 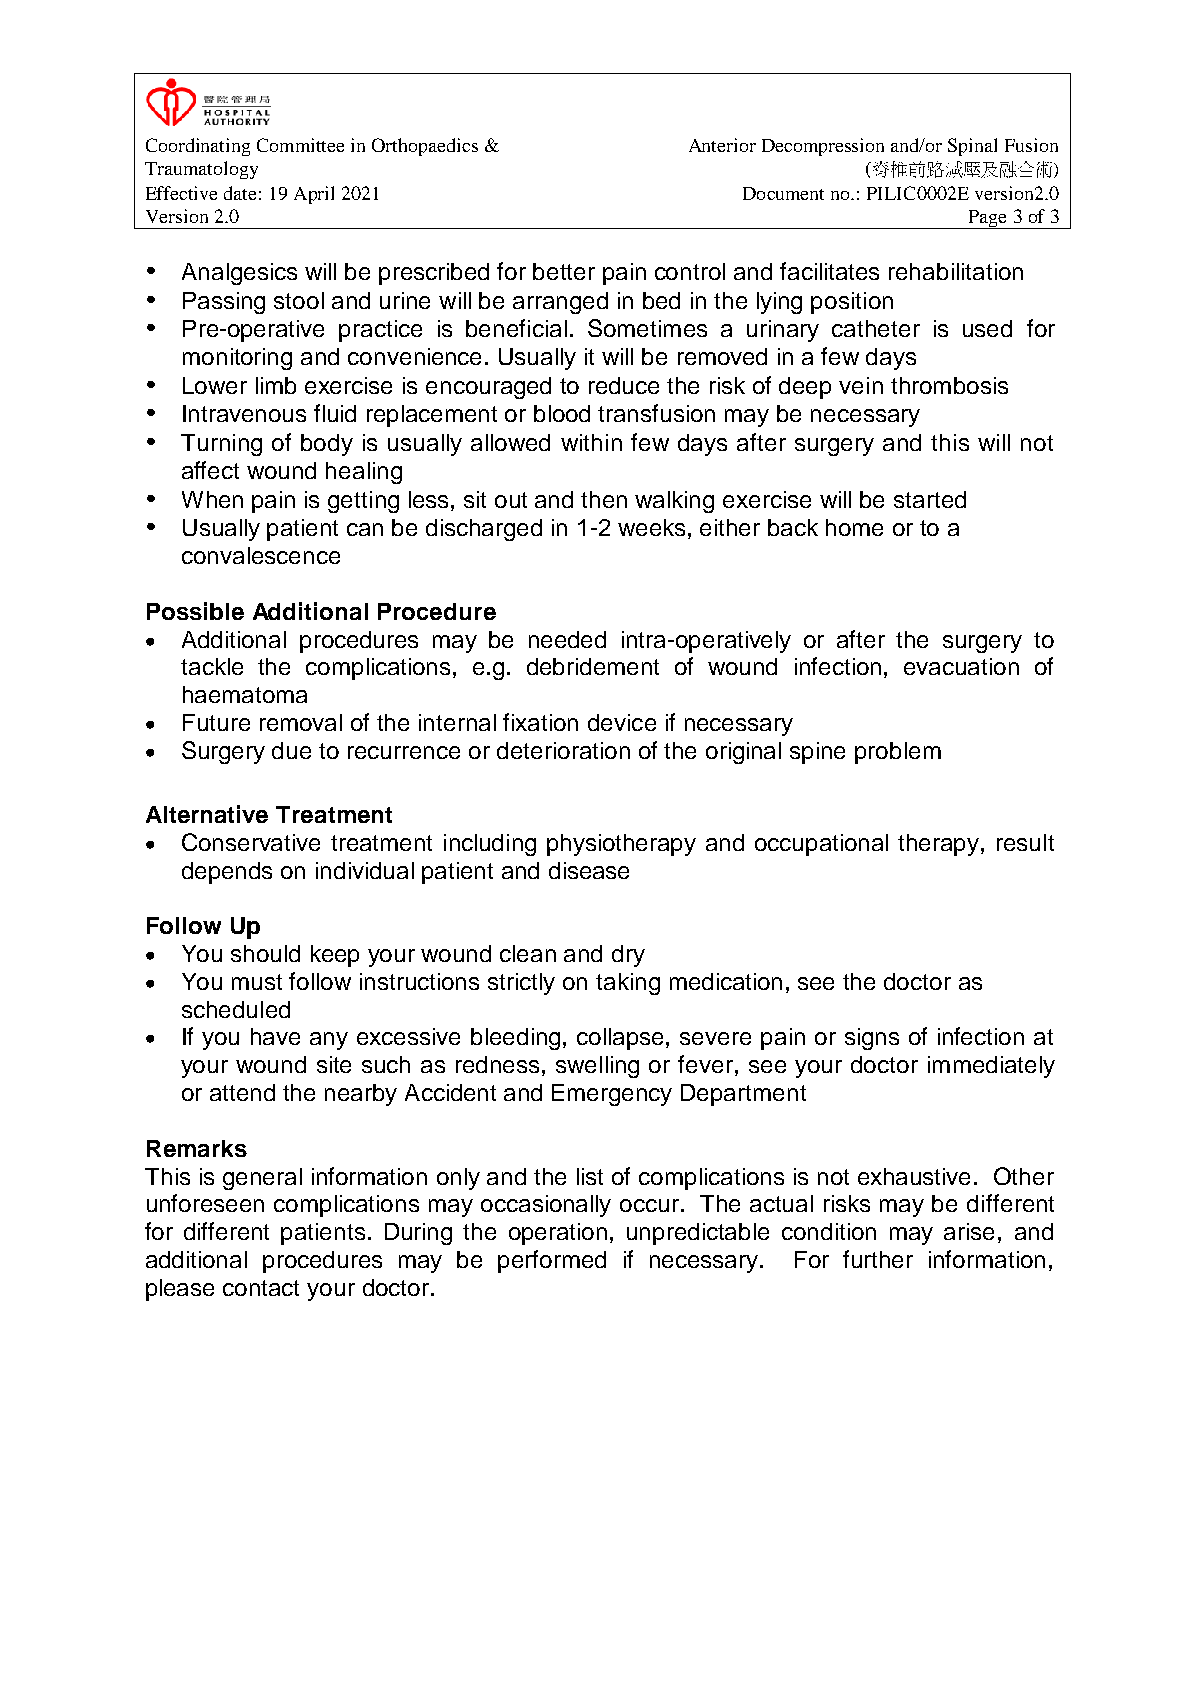 What do you see at coordinates (821, 845) in the page?
I see `occupational` at bounding box center [821, 845].
